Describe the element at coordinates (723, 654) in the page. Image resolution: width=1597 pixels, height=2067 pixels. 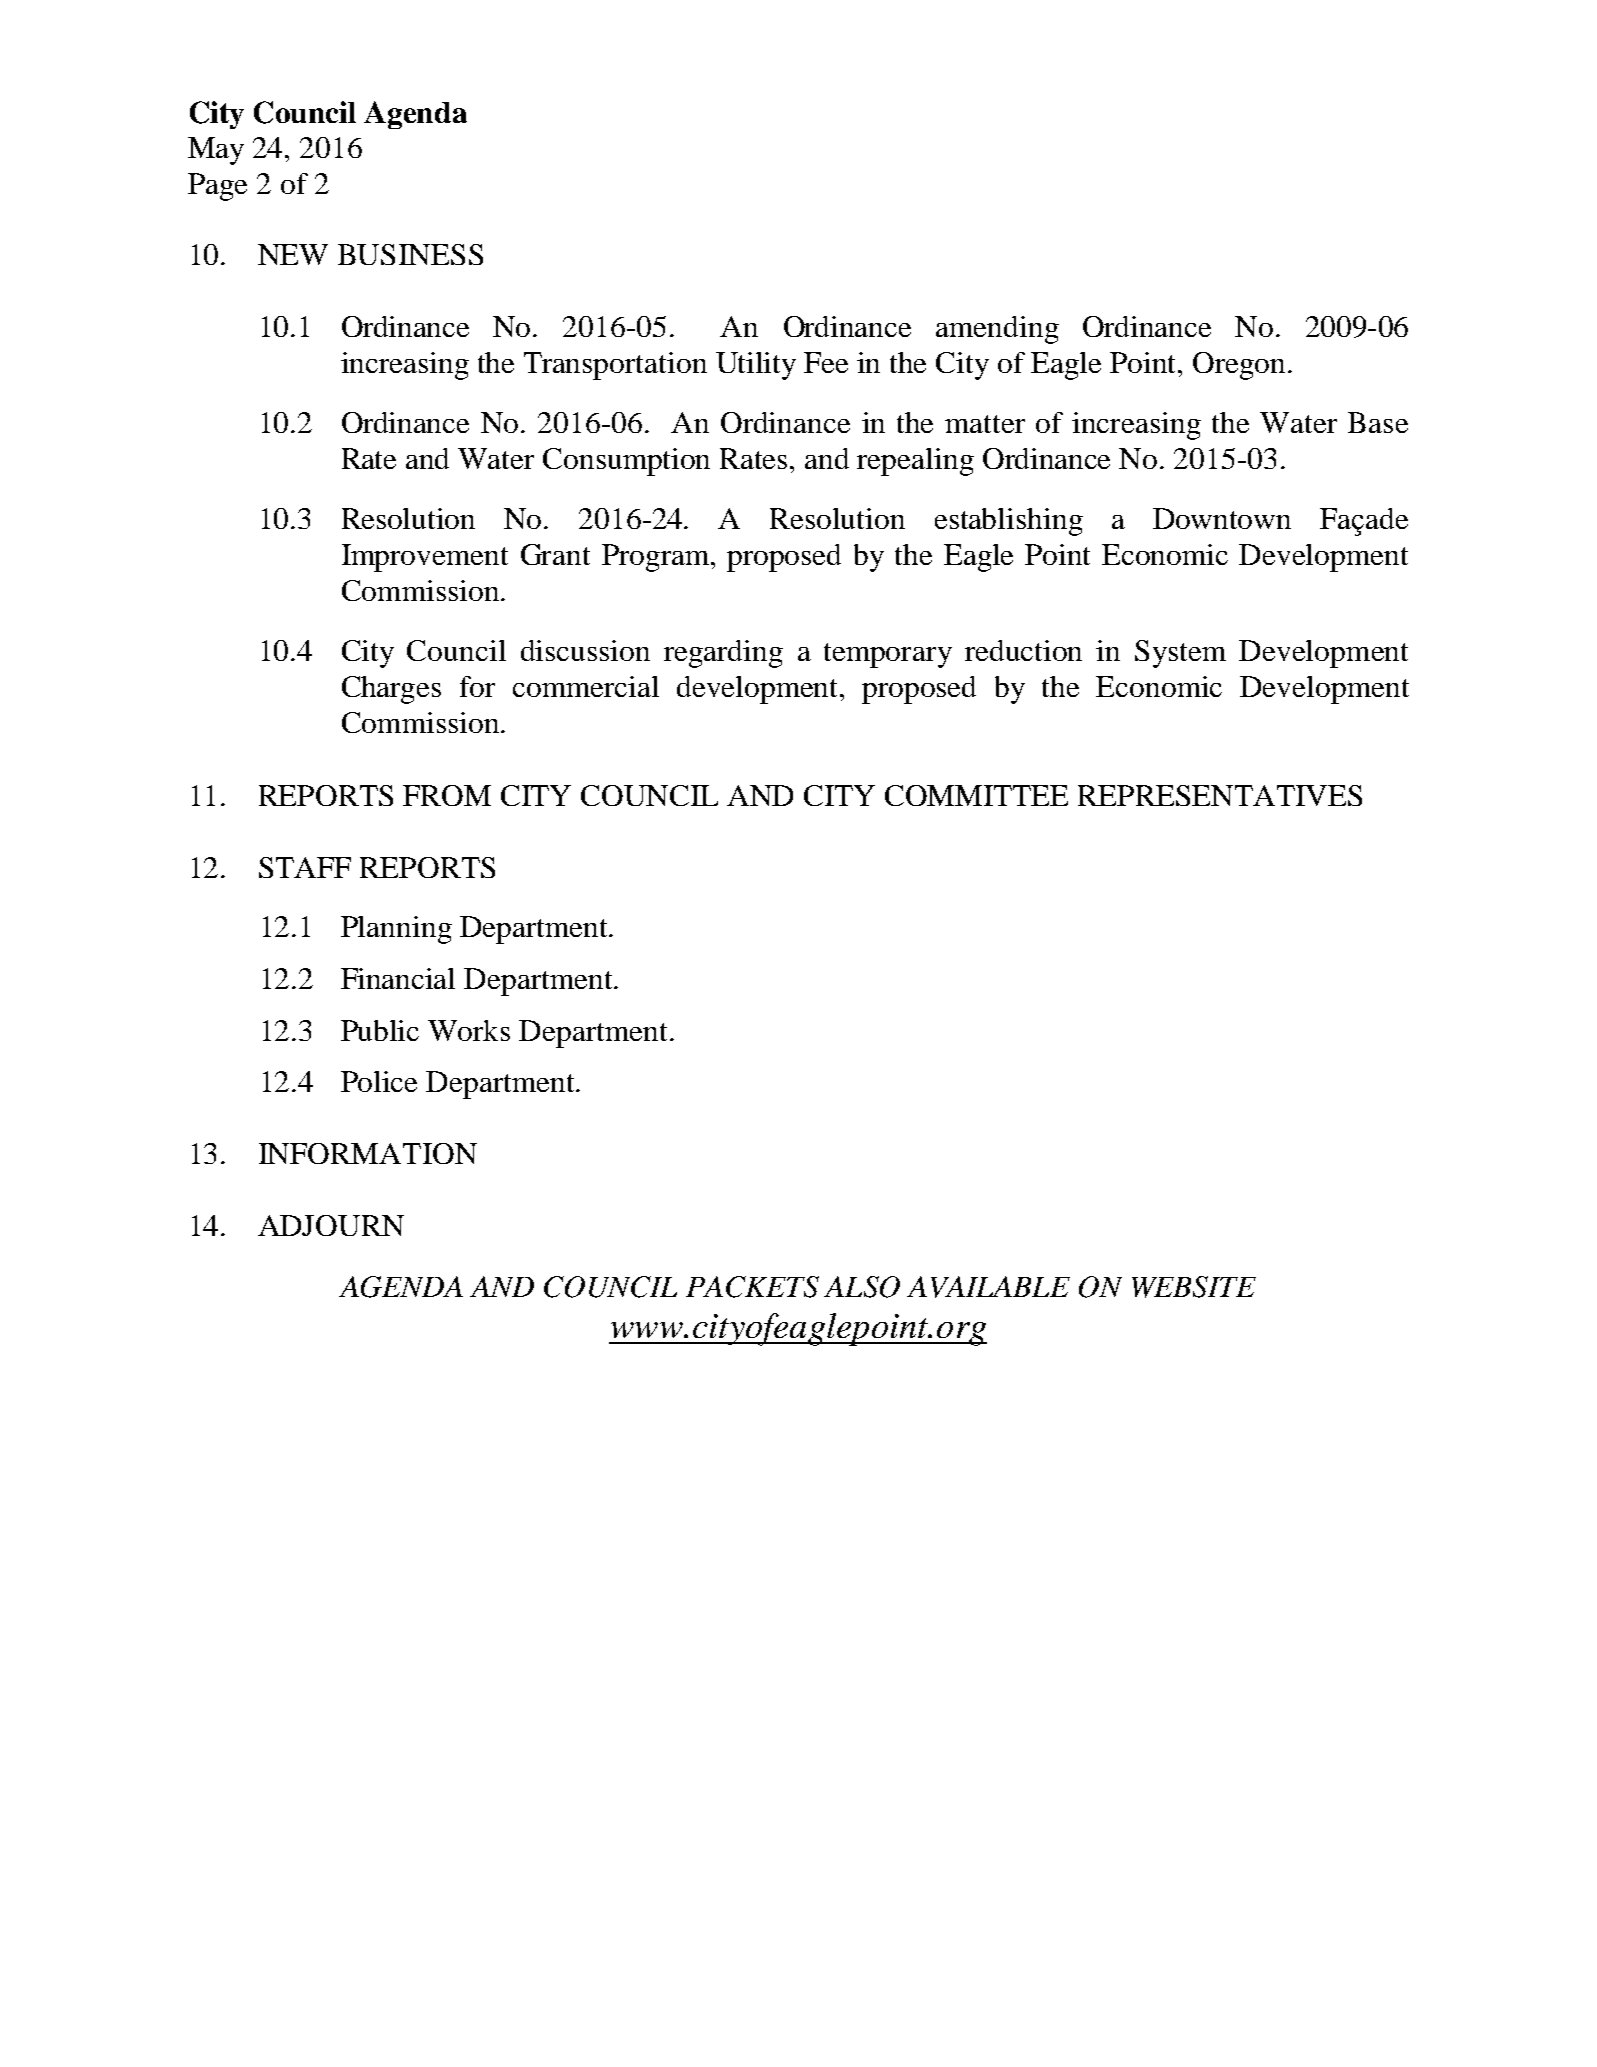
I see `regarding` at that location.
